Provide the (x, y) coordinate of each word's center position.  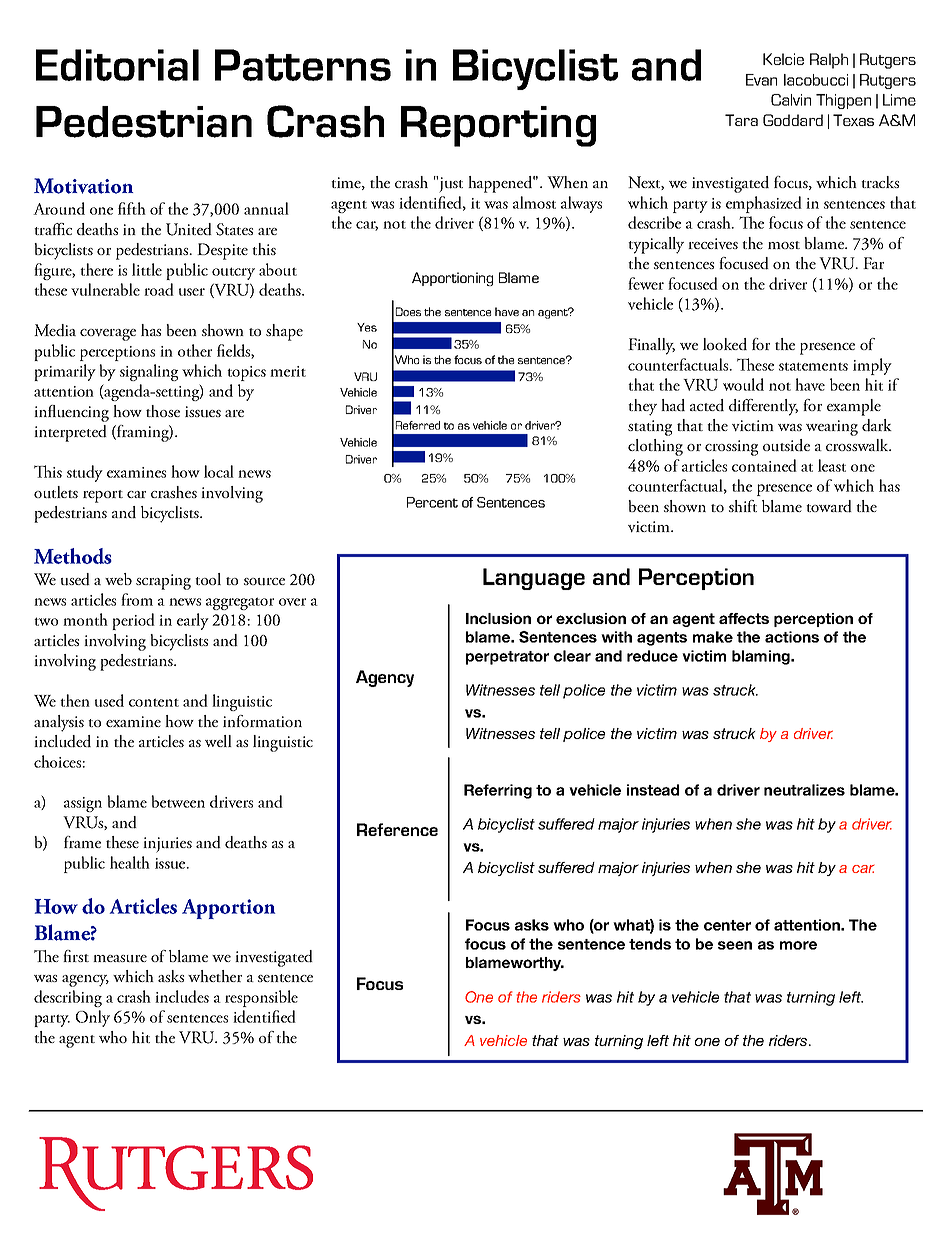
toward (829, 506)
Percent (432, 502)
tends (650, 944)
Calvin (791, 100)
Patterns (303, 65)
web (118, 579)
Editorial (117, 65)
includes (182, 996)
